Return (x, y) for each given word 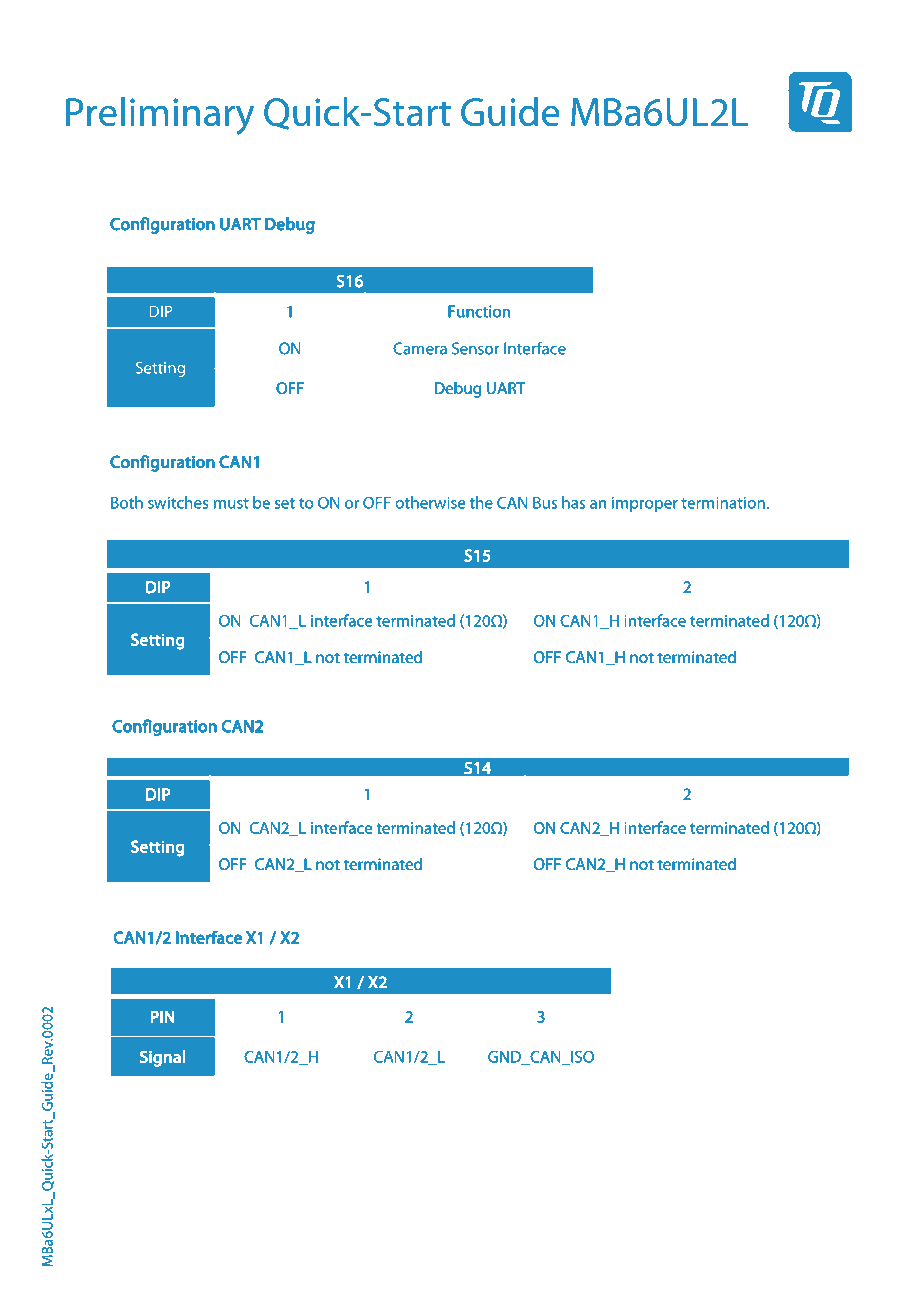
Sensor (475, 348)
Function (479, 311)
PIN (163, 1016)
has (573, 502)
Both (127, 502)
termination (723, 503)
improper (645, 504)
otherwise (430, 502)
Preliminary (160, 116)
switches (178, 502)
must (231, 503)
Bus (545, 503)
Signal (162, 1058)
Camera (420, 348)
